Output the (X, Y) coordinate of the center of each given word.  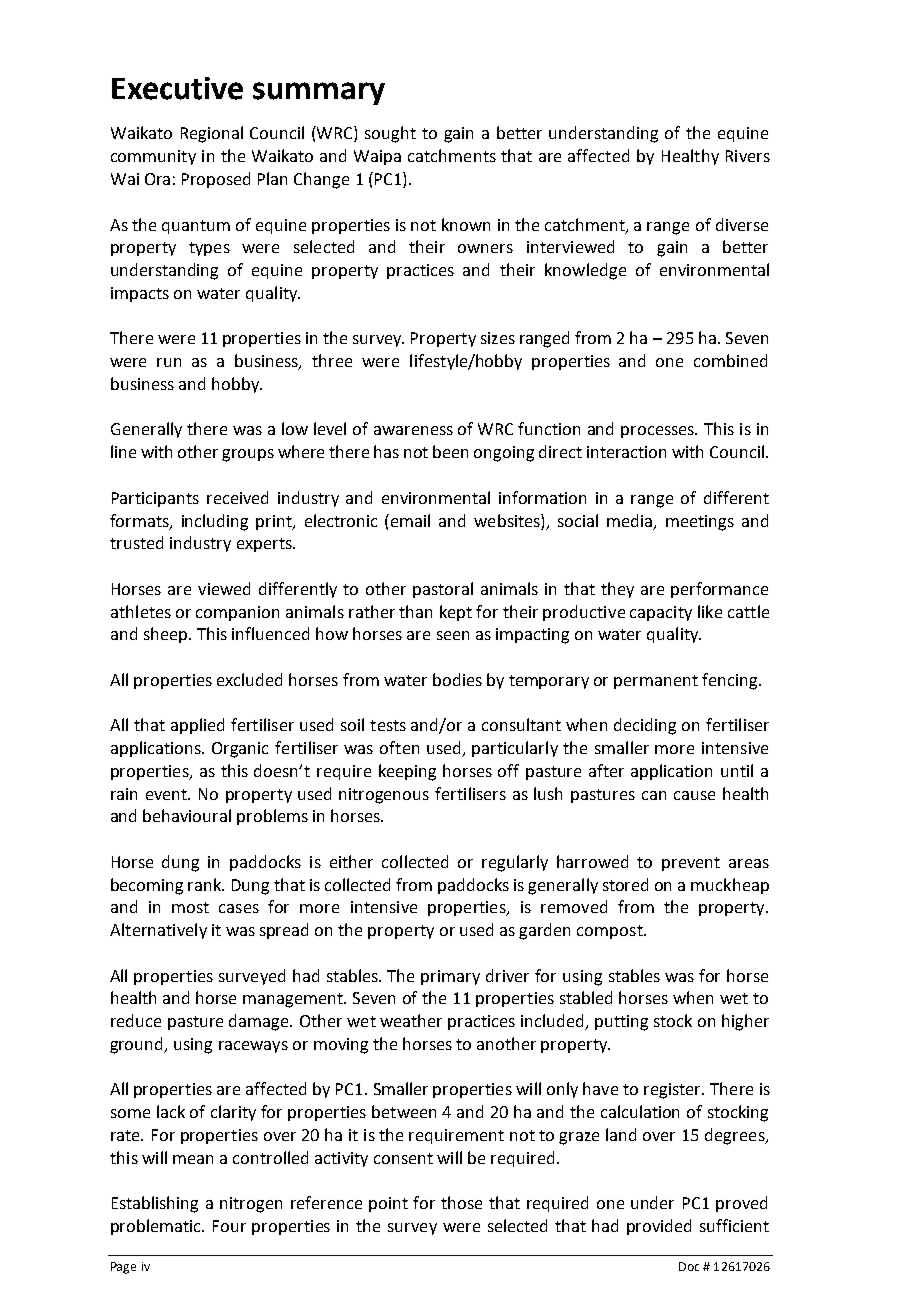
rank (206, 884)
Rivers (748, 156)
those (461, 1202)
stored (625, 884)
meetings (700, 523)
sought (390, 134)
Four (229, 1226)
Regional (212, 134)
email (410, 520)
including (215, 522)
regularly (515, 863)
